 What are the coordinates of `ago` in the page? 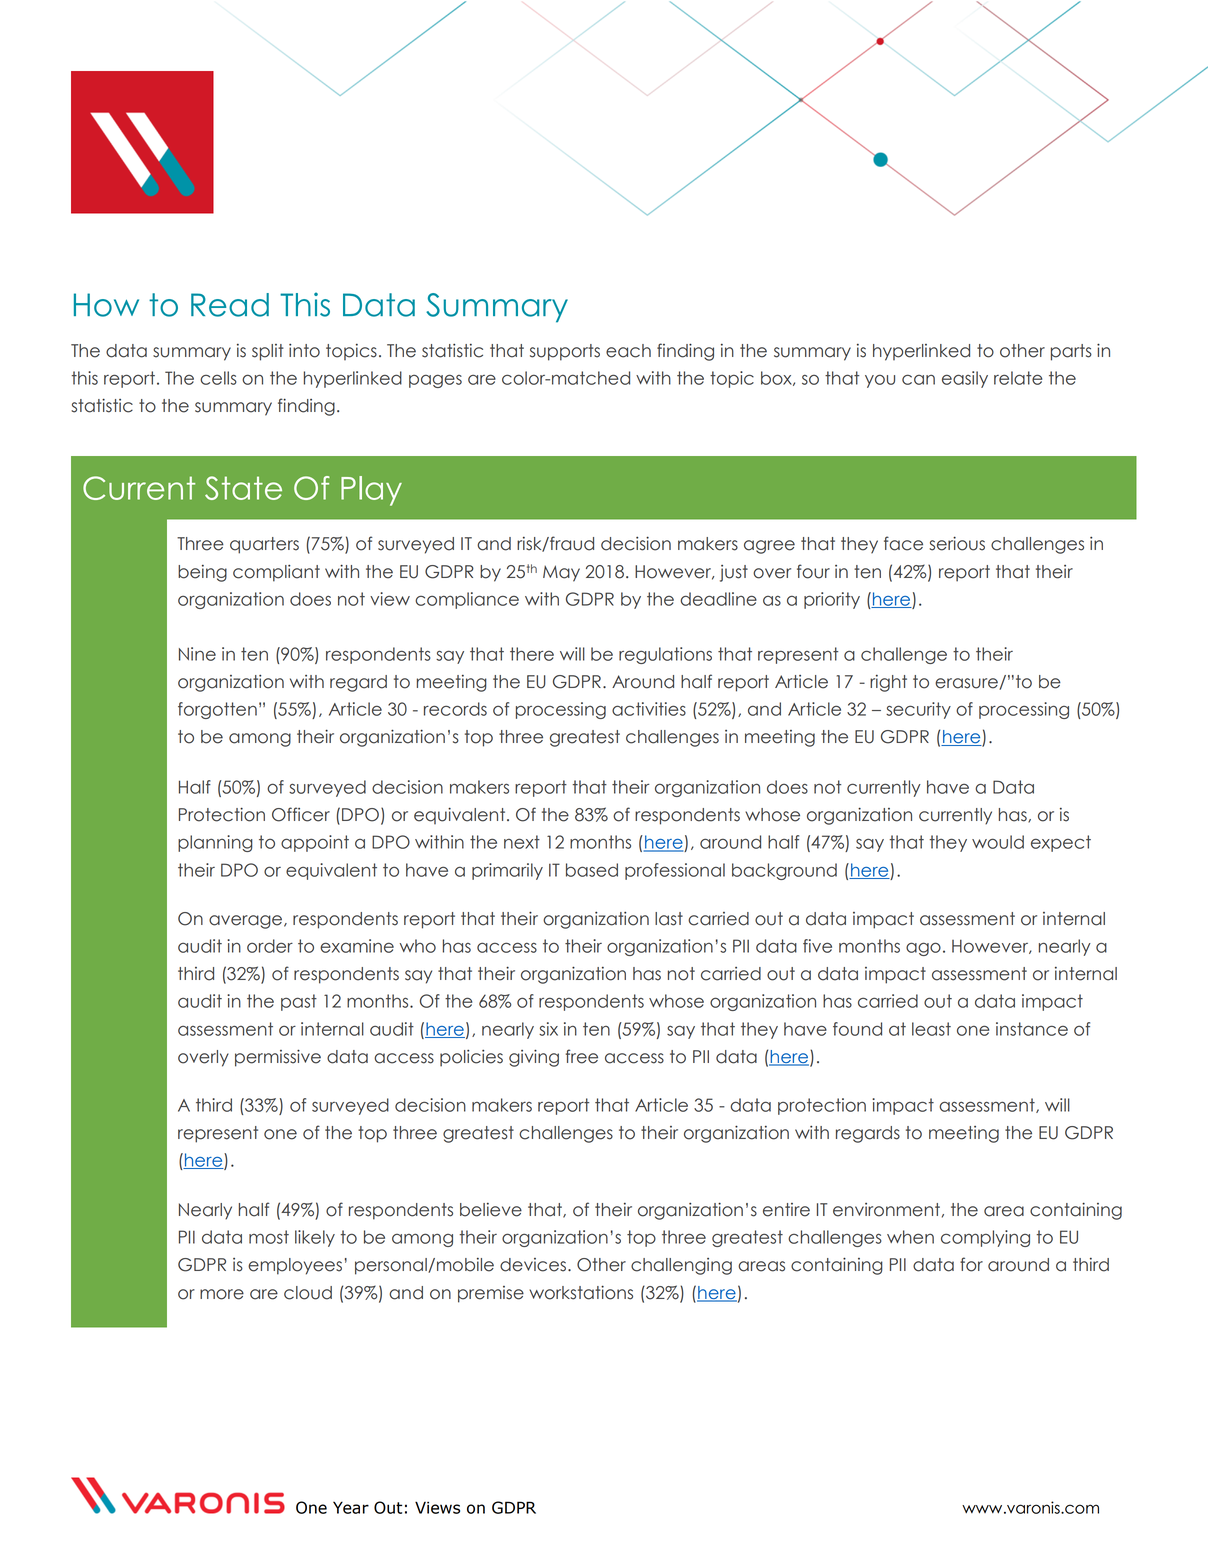 It's located at (923, 949).
